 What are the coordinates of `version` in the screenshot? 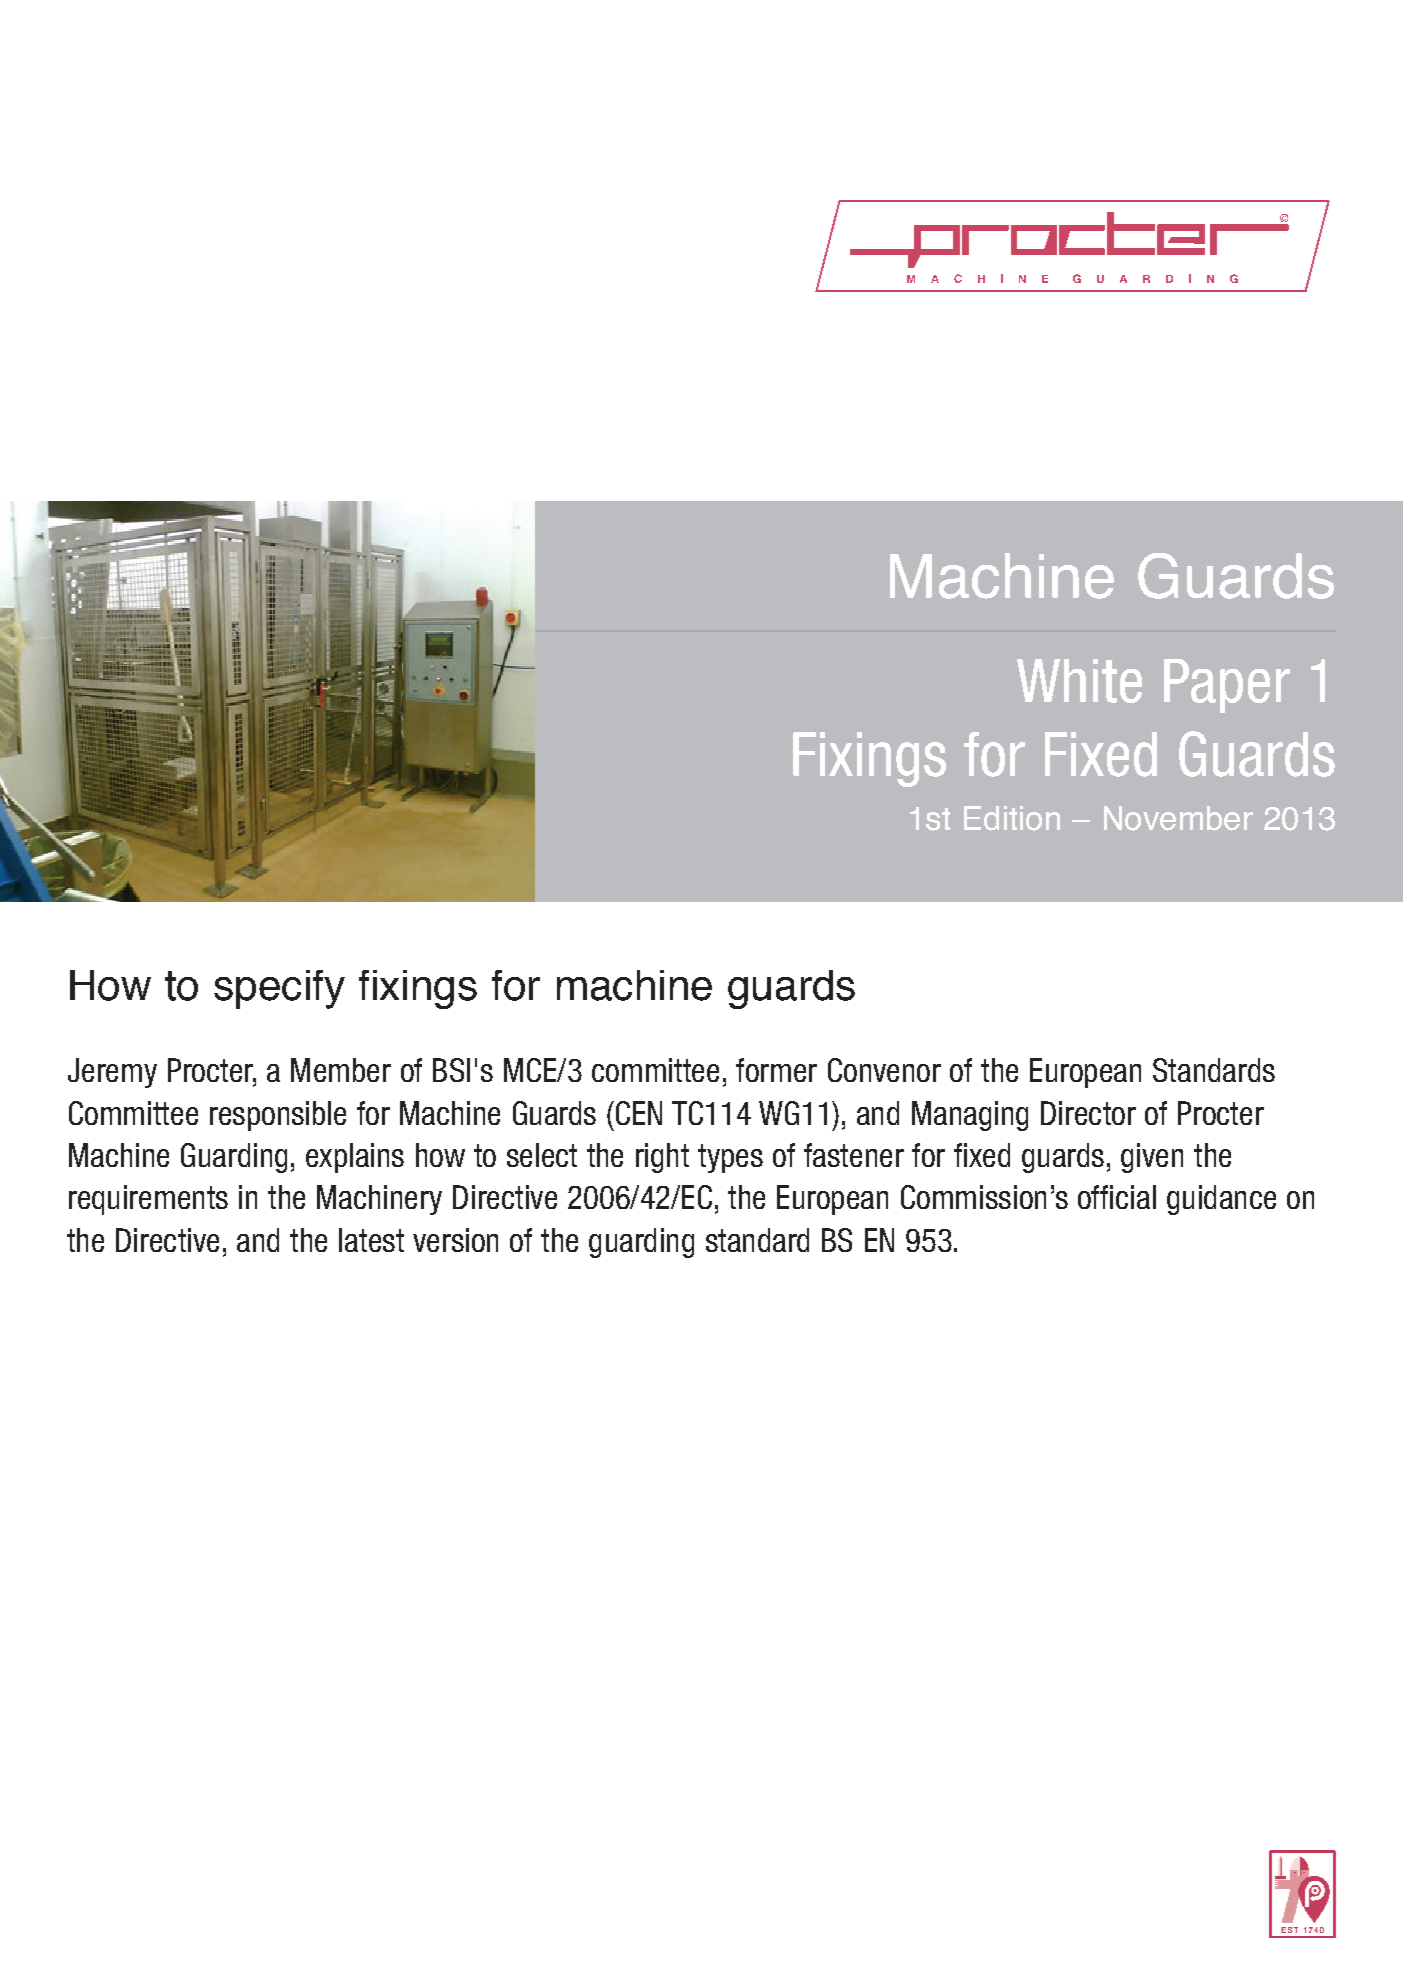 It's located at (455, 1240).
